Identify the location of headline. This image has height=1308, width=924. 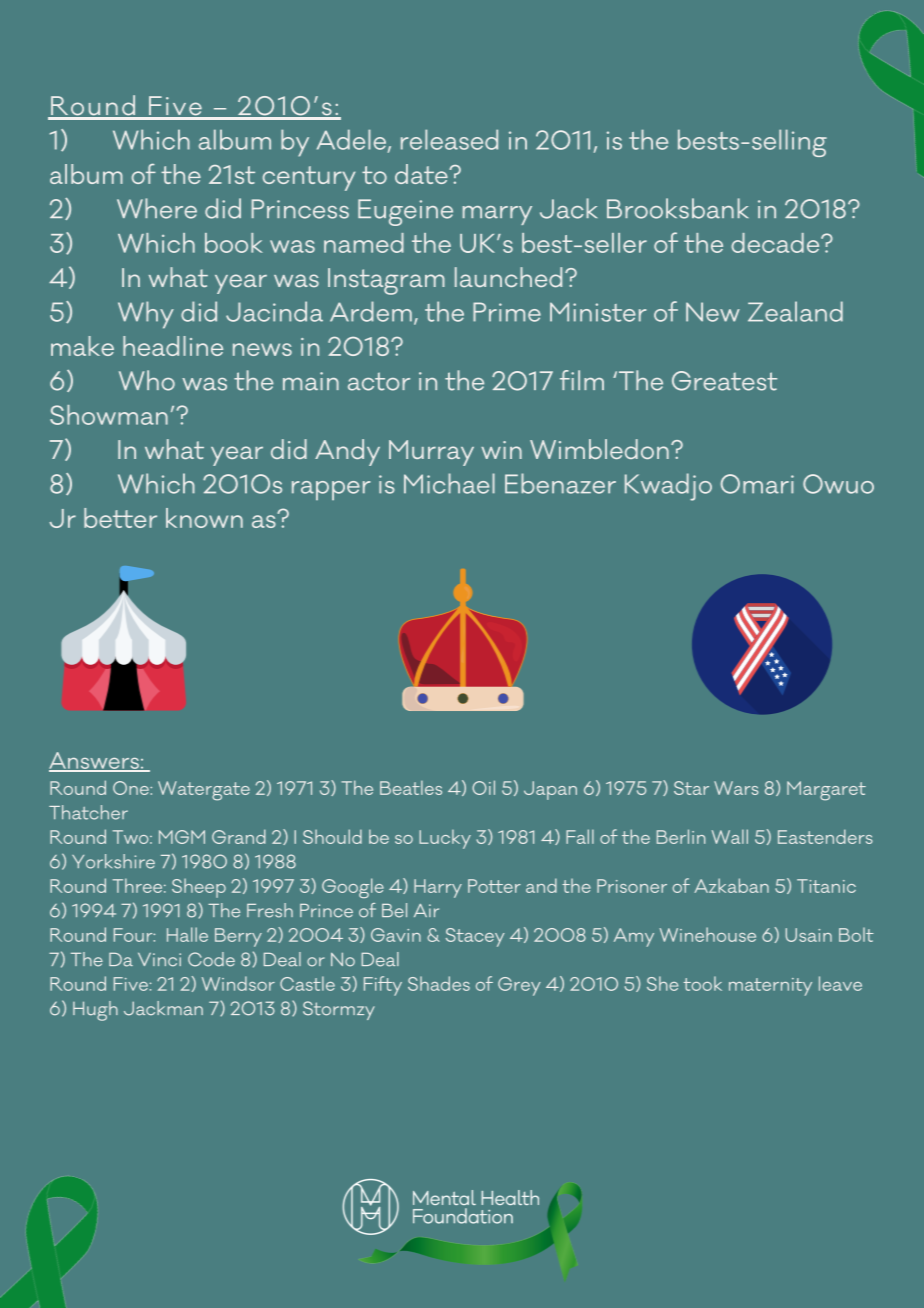
(173, 346).
